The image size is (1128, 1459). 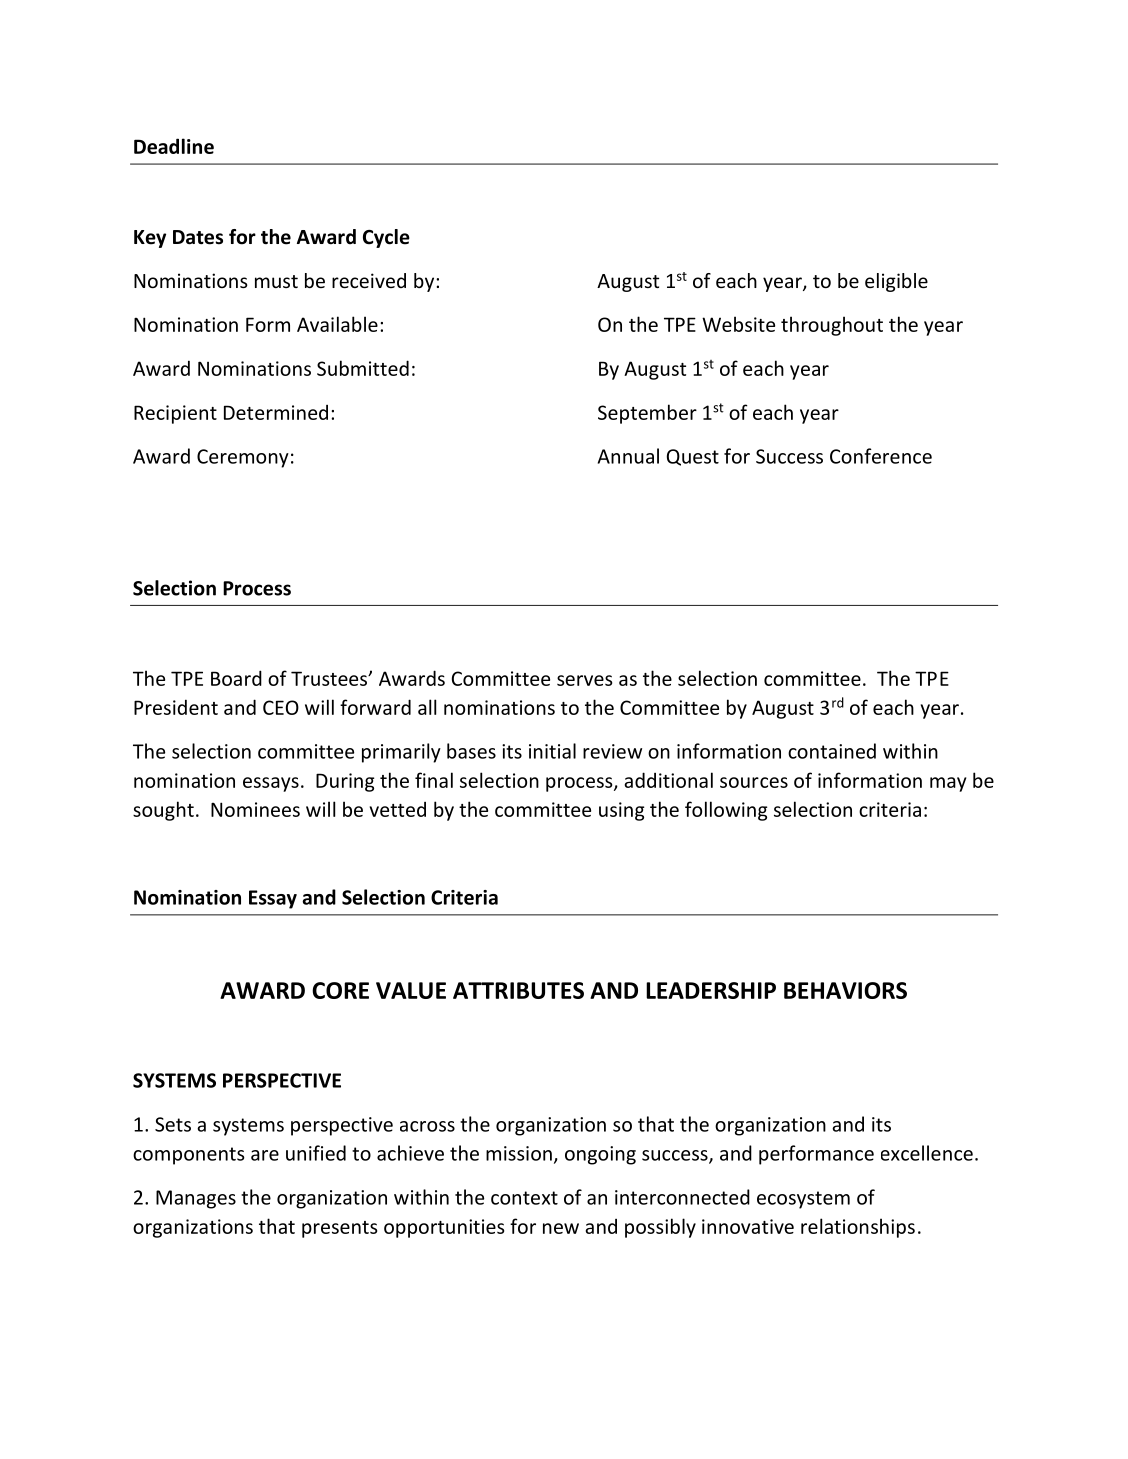 I want to click on eligible, so click(x=896, y=282).
